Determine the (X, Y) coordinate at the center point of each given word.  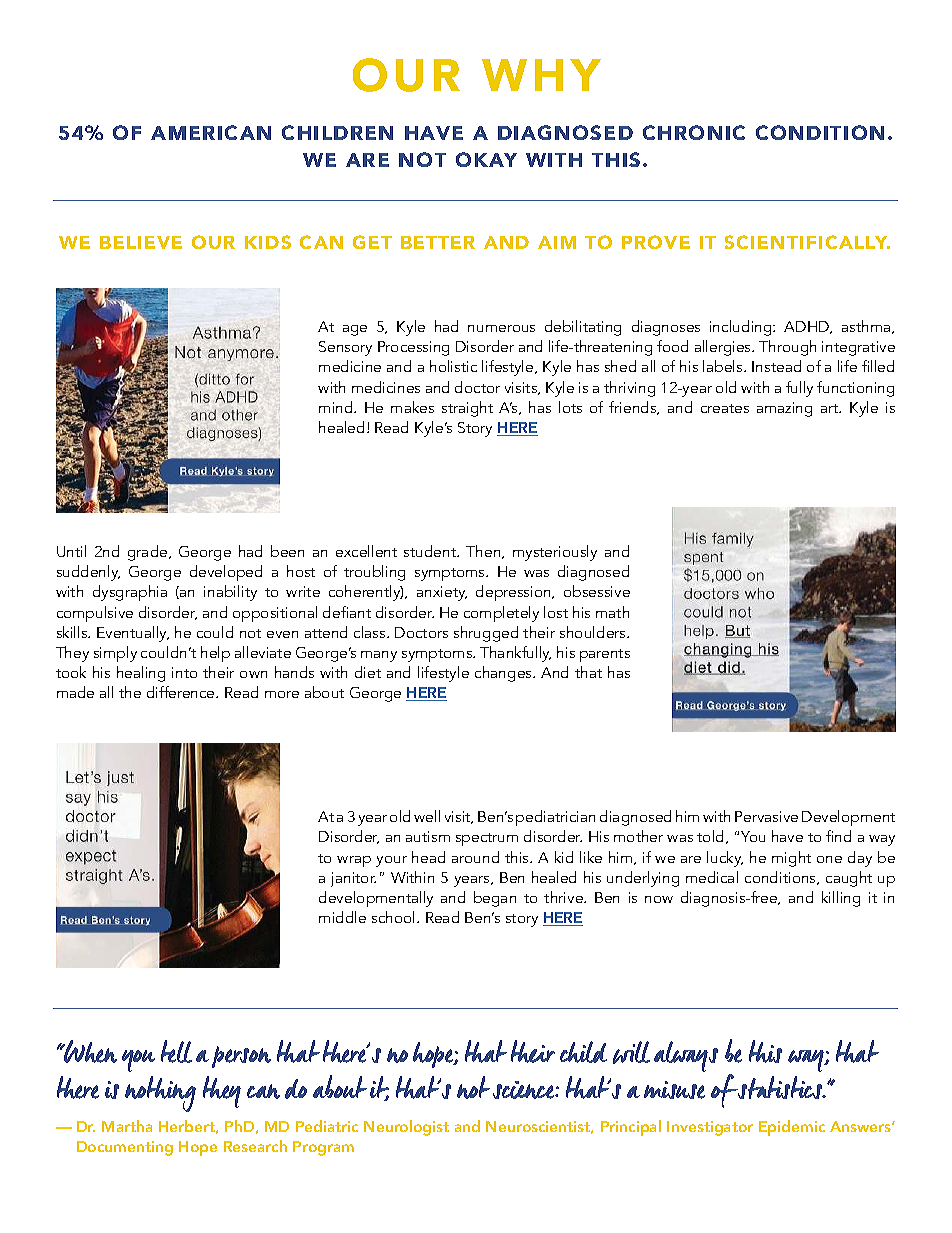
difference (182, 692)
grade (149, 553)
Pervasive (766, 816)
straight (467, 409)
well (427, 816)
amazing (784, 409)
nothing (160, 1094)
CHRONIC (694, 132)
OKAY (486, 159)
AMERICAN (211, 132)
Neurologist (406, 1128)
